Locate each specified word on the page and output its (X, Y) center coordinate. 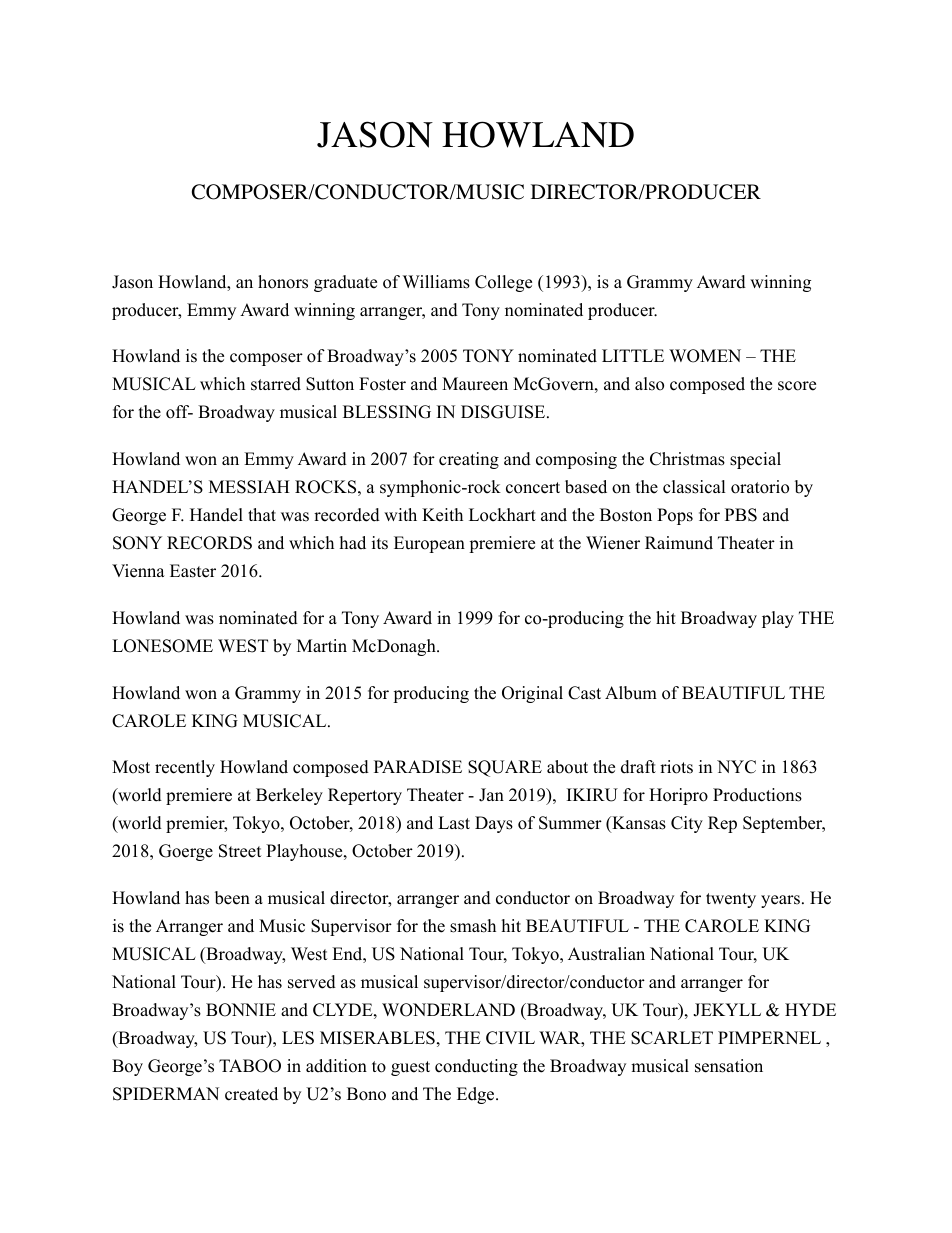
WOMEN (705, 356)
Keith (442, 515)
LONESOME (162, 646)
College (503, 283)
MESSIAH (249, 487)
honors (283, 282)
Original (532, 694)
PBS (741, 515)
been (232, 898)
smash (473, 926)
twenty (731, 900)
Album (631, 693)
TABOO (250, 1066)
